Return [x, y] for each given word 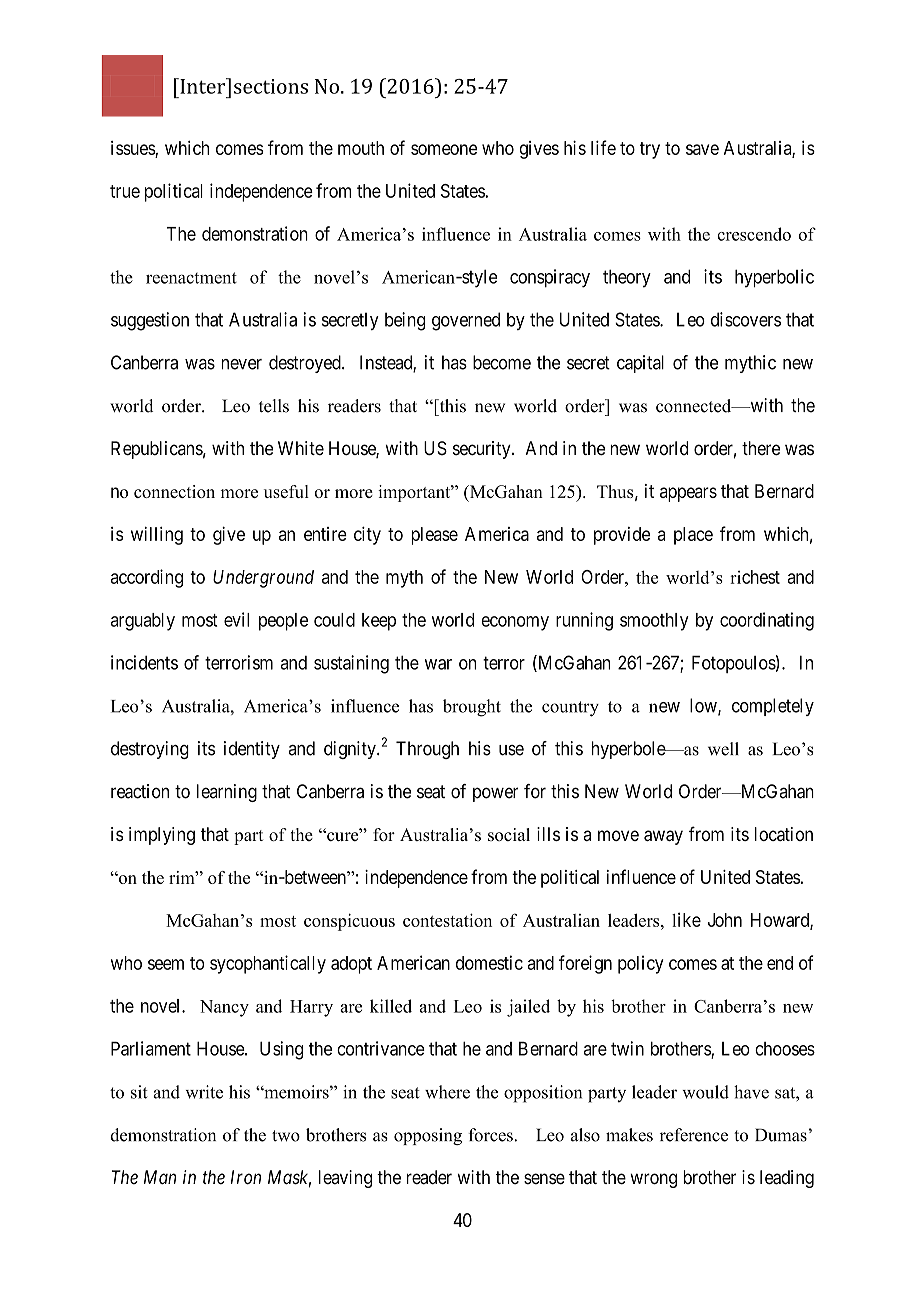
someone [444, 149]
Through [427, 750]
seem [166, 964]
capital [640, 364]
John [725, 920]
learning [227, 793]
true [125, 191]
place [693, 536]
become [502, 362]
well [723, 749]
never [241, 364]
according [147, 578]
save [702, 149]
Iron [246, 1177]
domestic [489, 962]
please [434, 536]
